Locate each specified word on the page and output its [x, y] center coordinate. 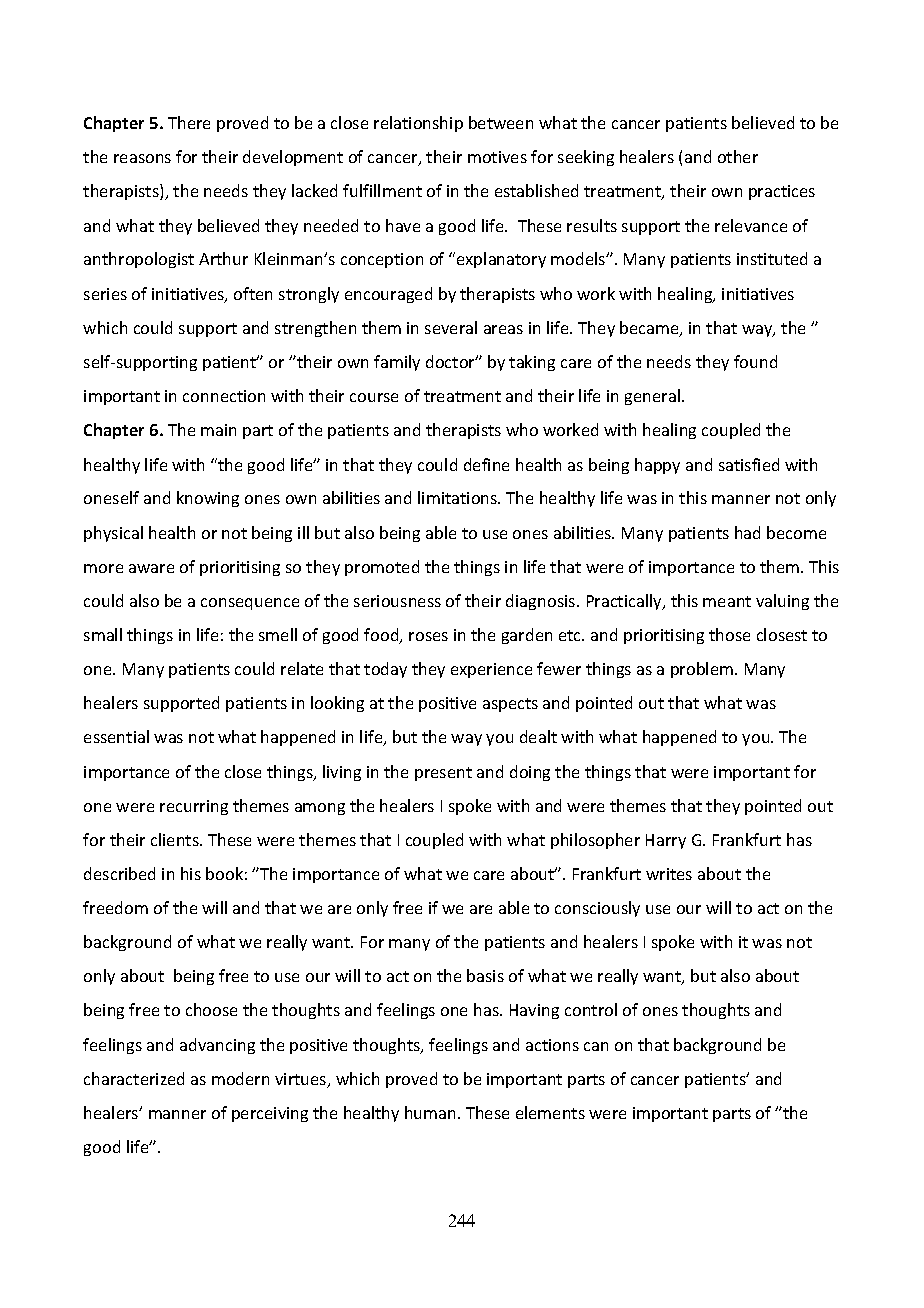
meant [727, 601]
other [738, 156]
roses [428, 636]
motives [497, 157]
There [189, 122]
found [755, 361]
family [397, 363]
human [430, 1112]
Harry [666, 841]
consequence [250, 604]
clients [176, 839]
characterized [134, 1078]
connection [224, 396]
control [591, 1009]
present [443, 774]
